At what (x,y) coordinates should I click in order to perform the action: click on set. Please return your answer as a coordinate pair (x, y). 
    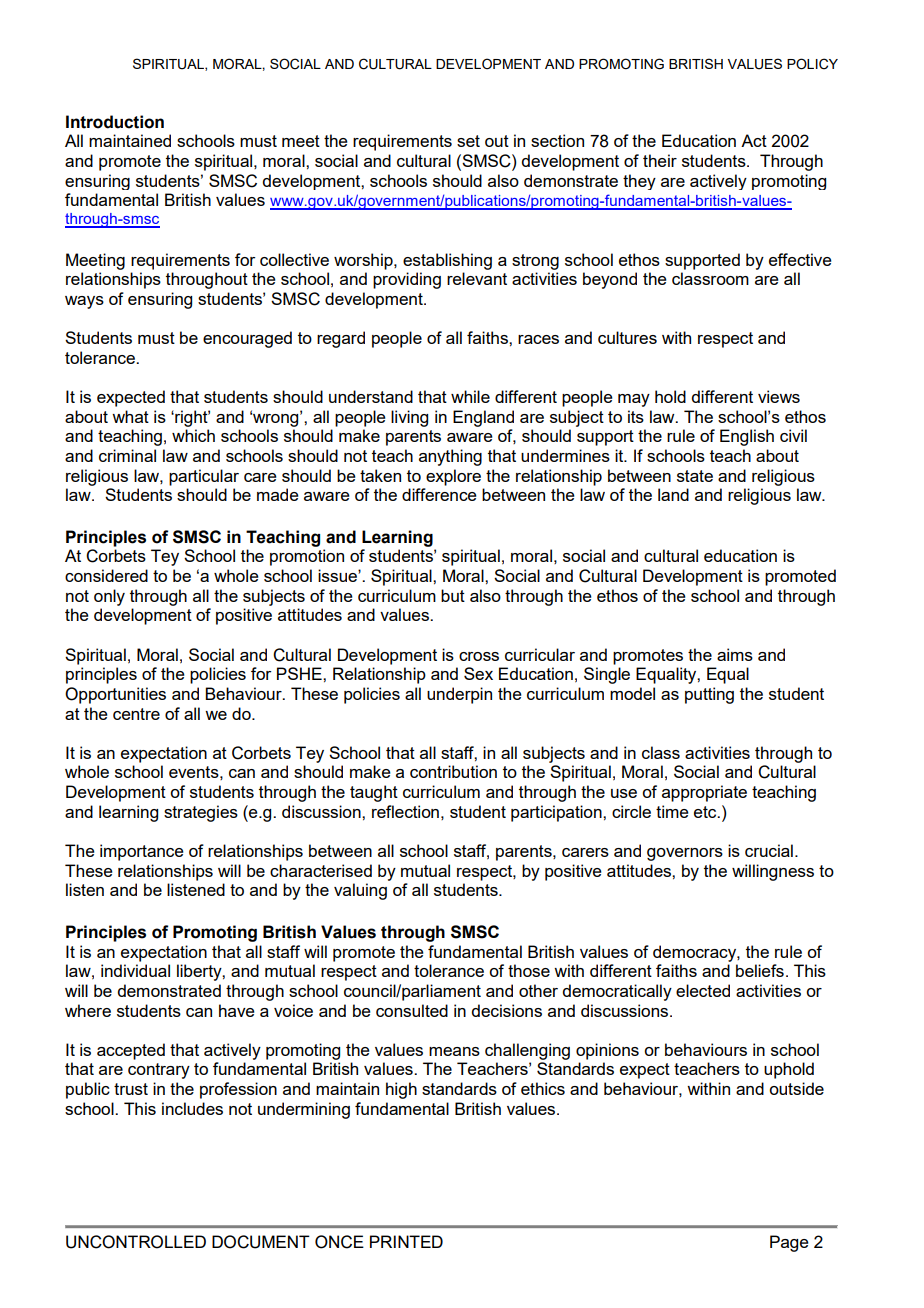
    Looking at the image, I should click on (468, 141).
